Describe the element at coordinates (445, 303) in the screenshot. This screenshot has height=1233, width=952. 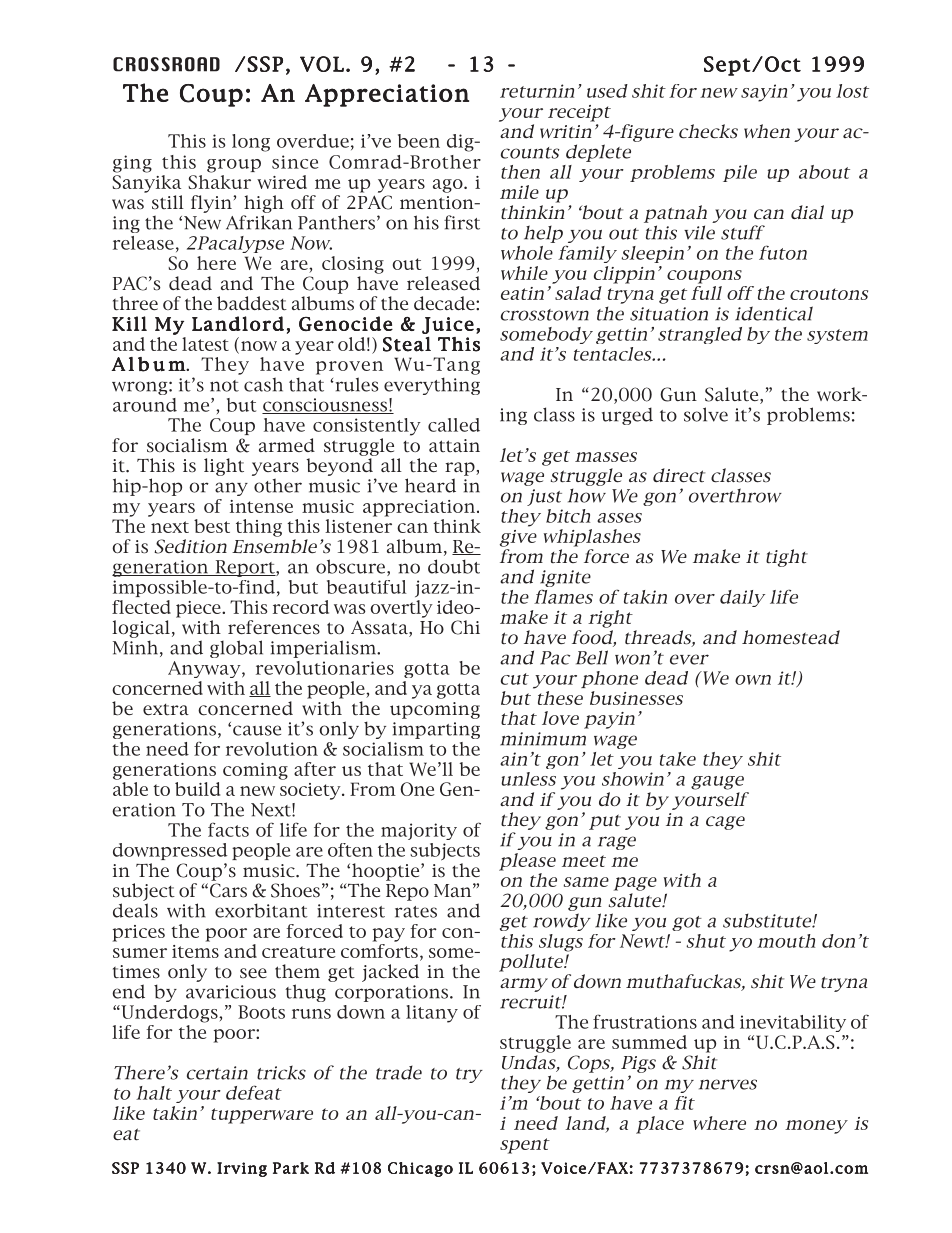
I see `decade` at that location.
